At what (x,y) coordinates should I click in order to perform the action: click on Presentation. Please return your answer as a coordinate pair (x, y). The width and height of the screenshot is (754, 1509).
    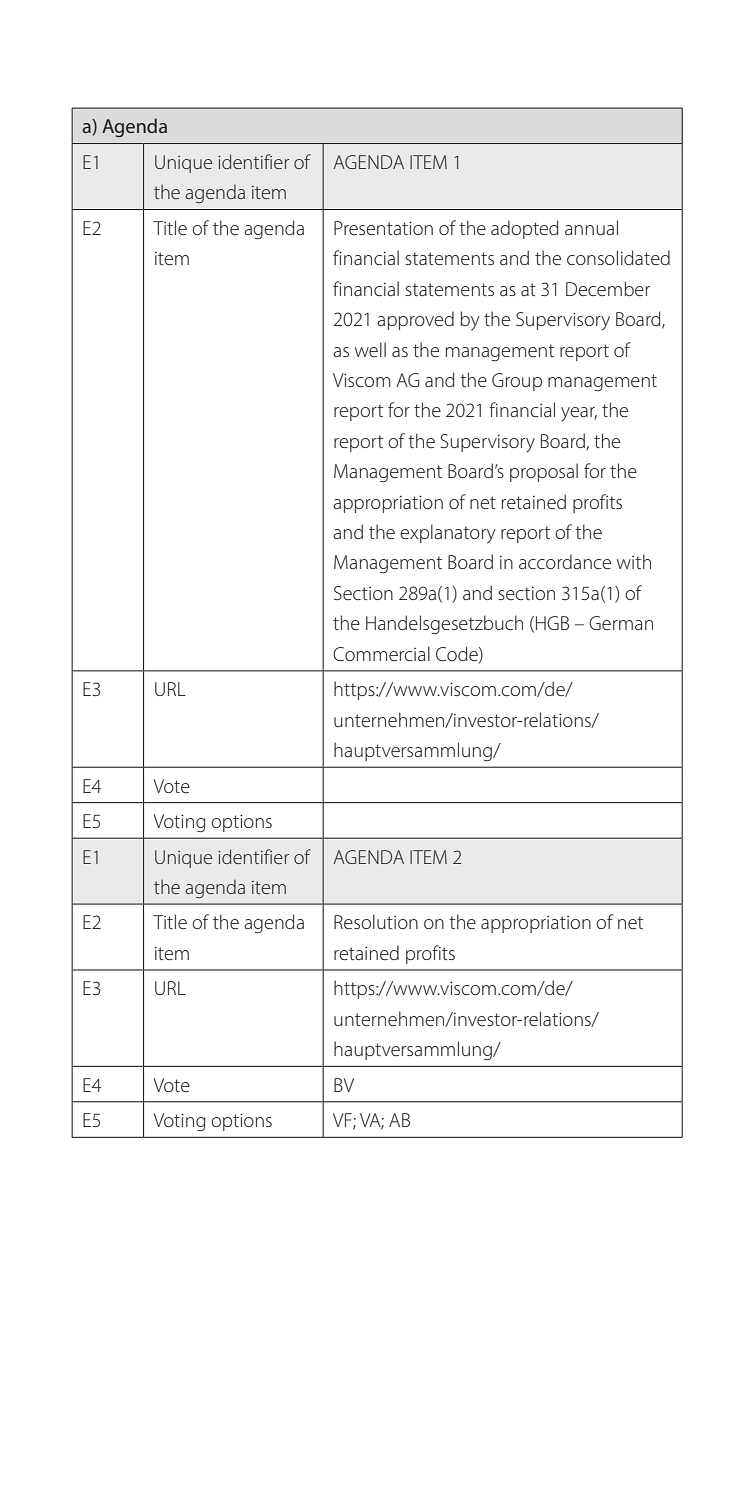
    Looking at the image, I should click on (383, 228).
